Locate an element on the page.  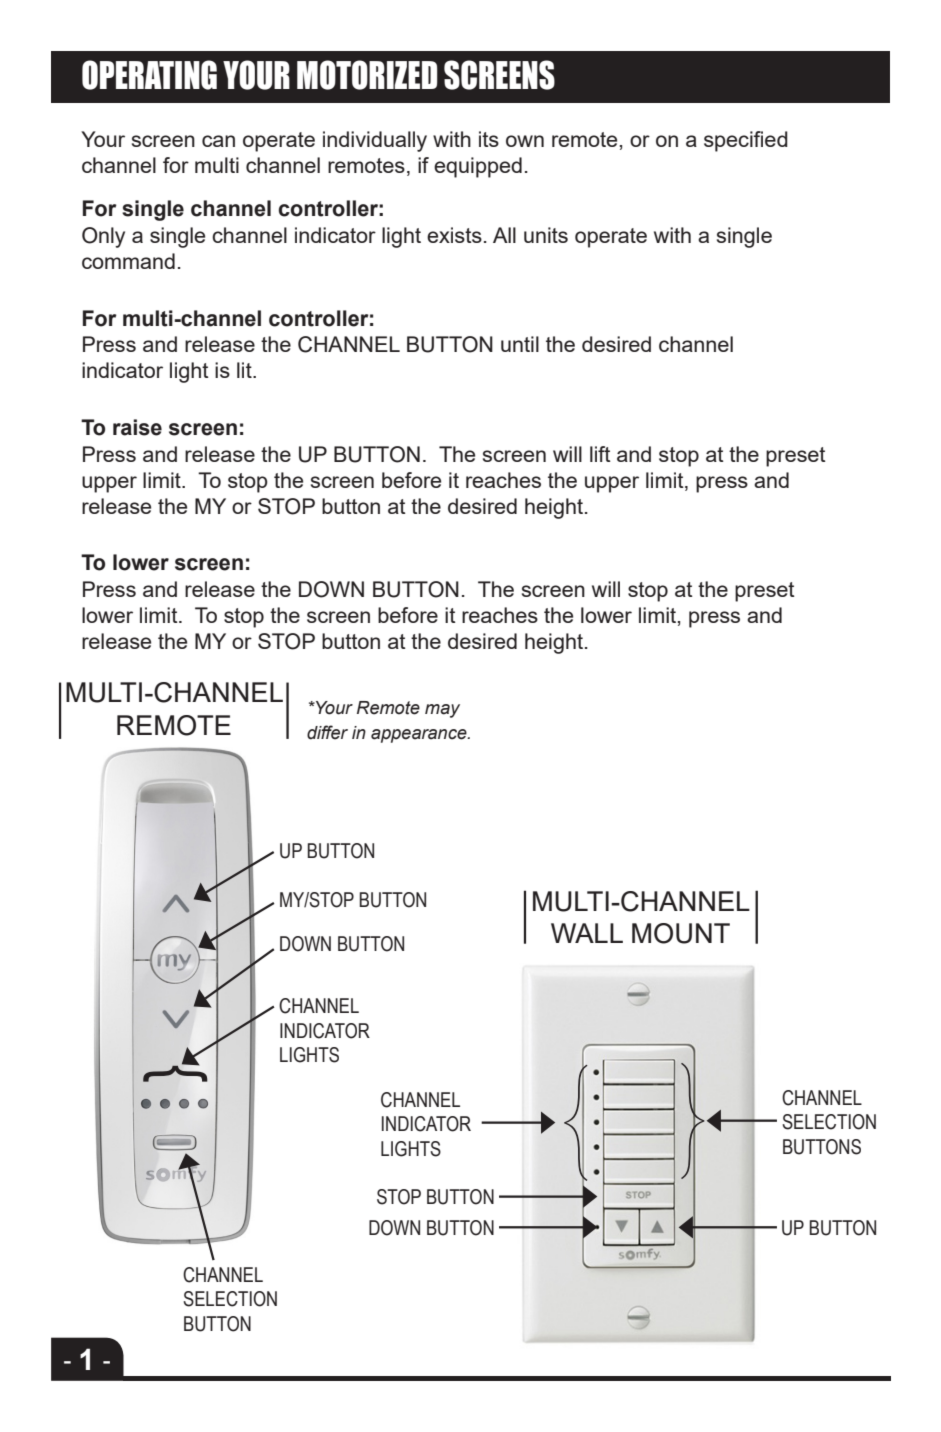
raise is located at coordinates (137, 427).
